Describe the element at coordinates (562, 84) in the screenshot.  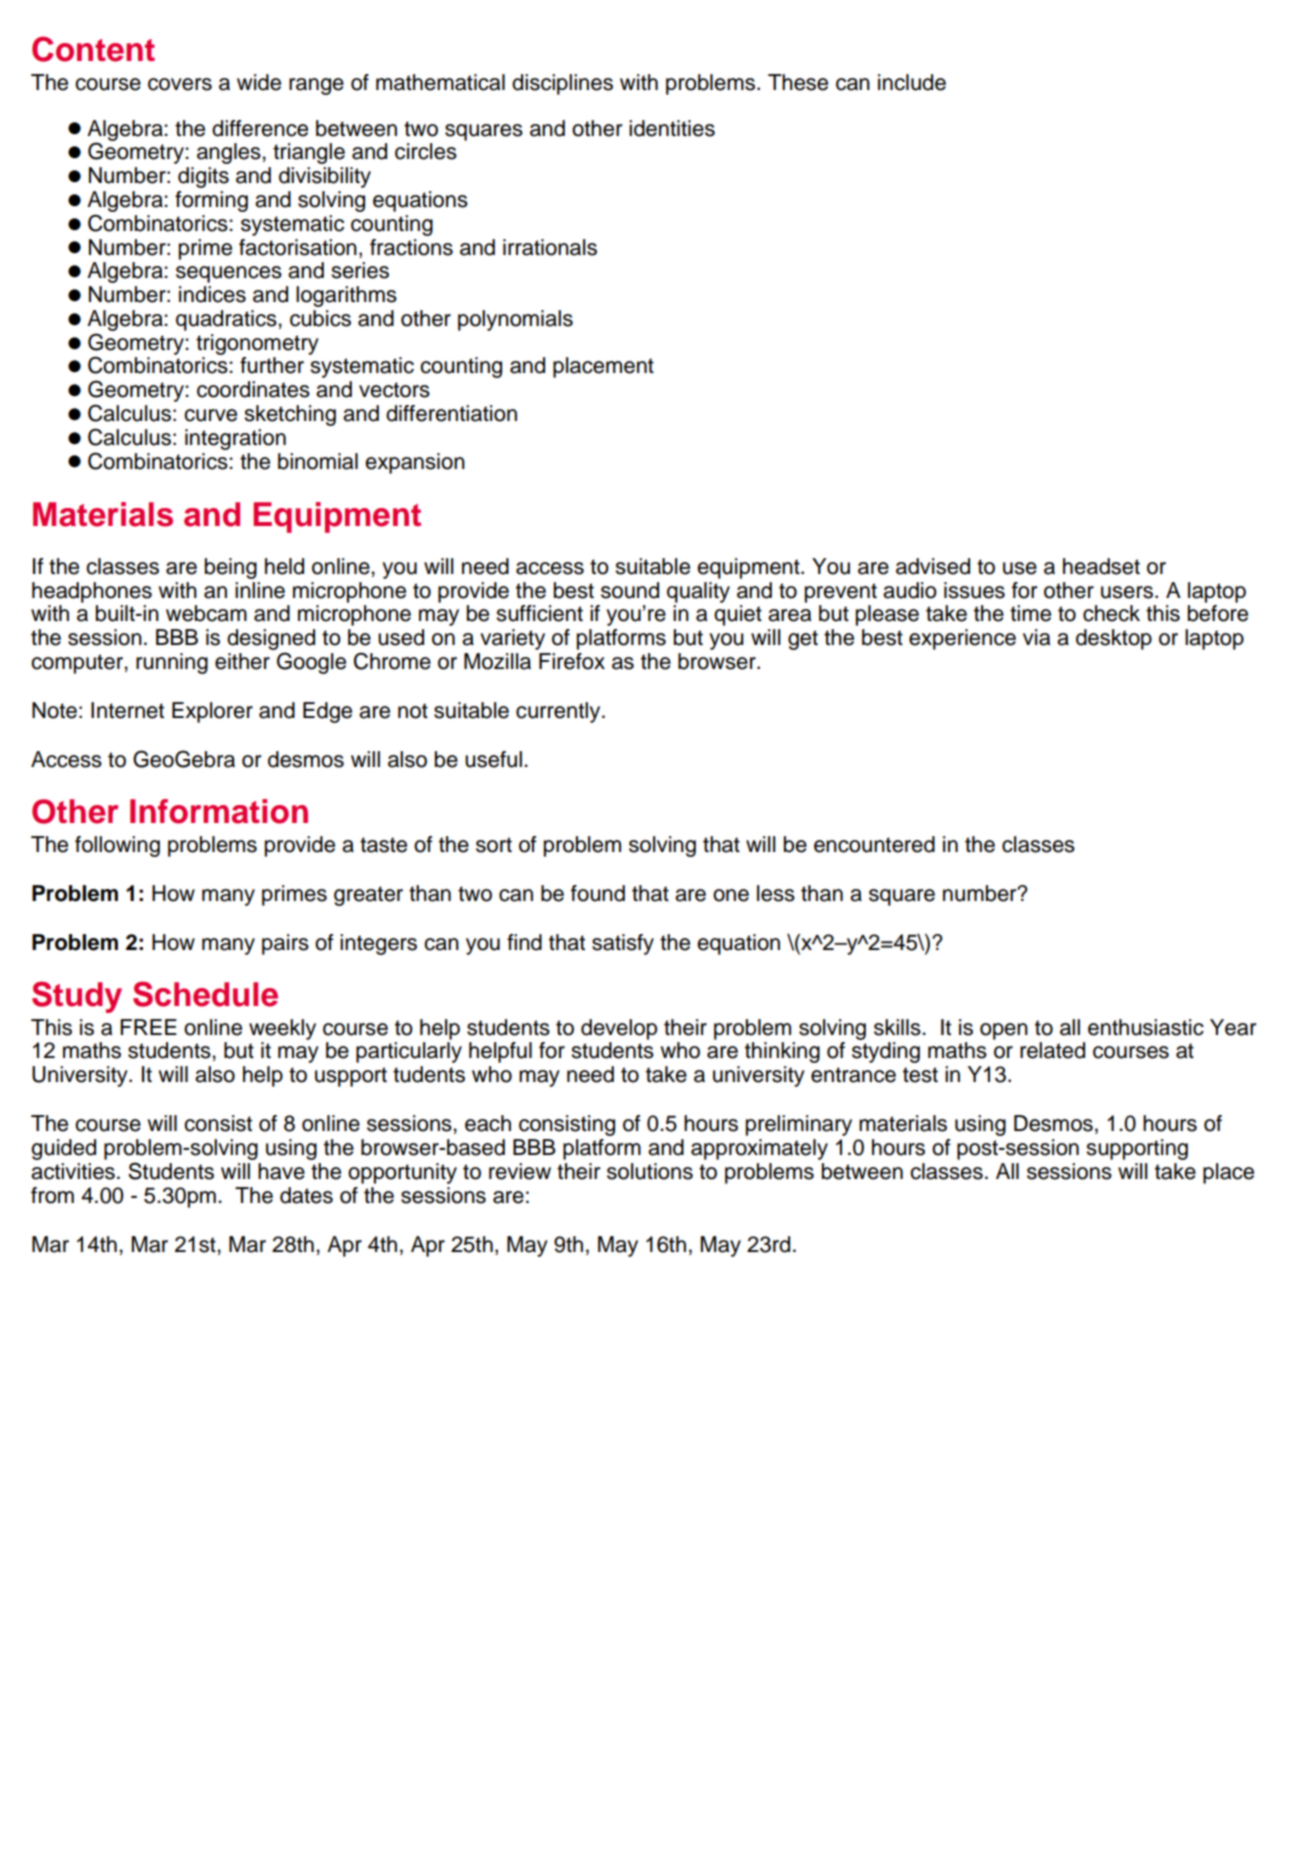
I see `disciplines` at that location.
